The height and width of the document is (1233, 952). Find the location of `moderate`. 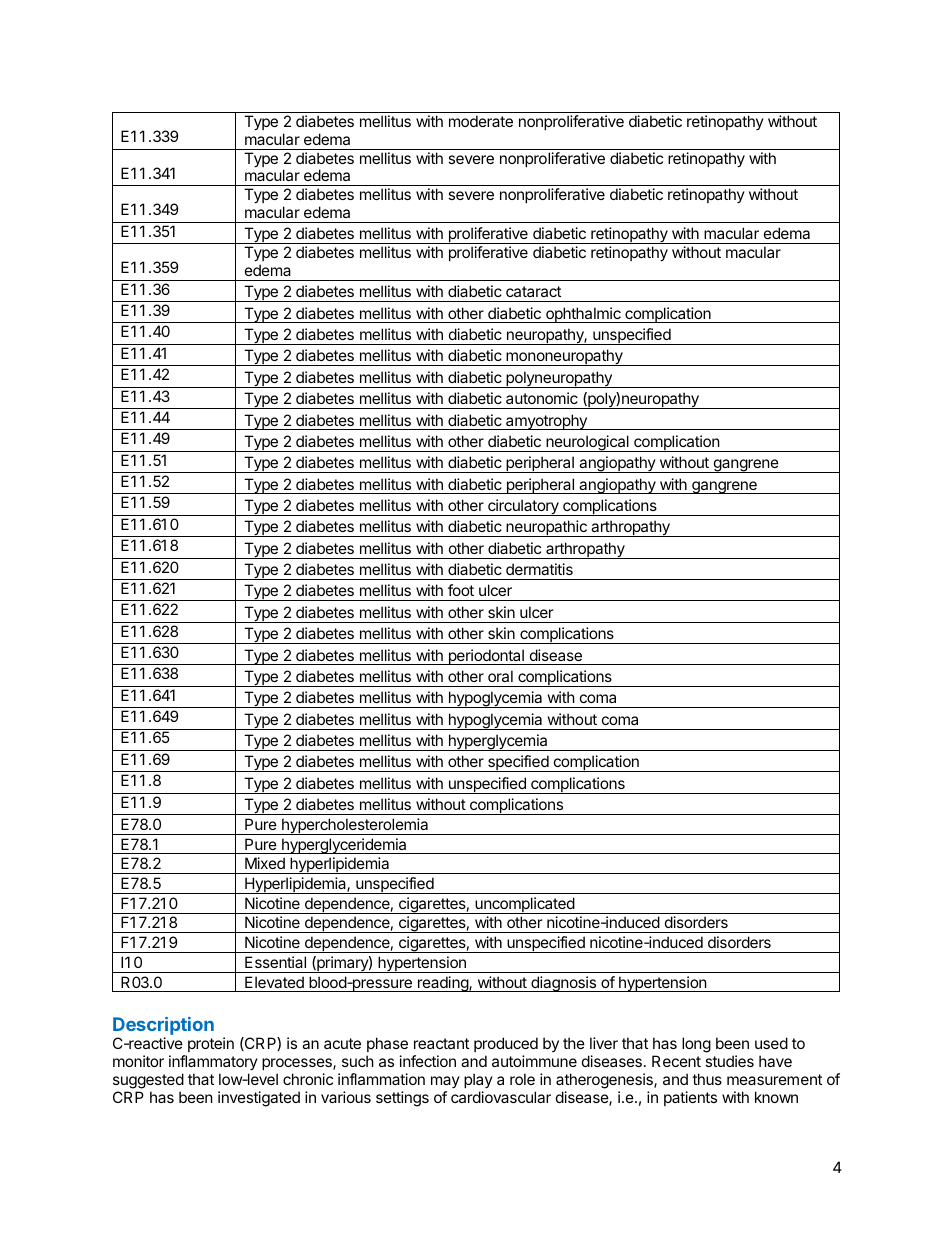

moderate is located at coordinates (481, 121).
